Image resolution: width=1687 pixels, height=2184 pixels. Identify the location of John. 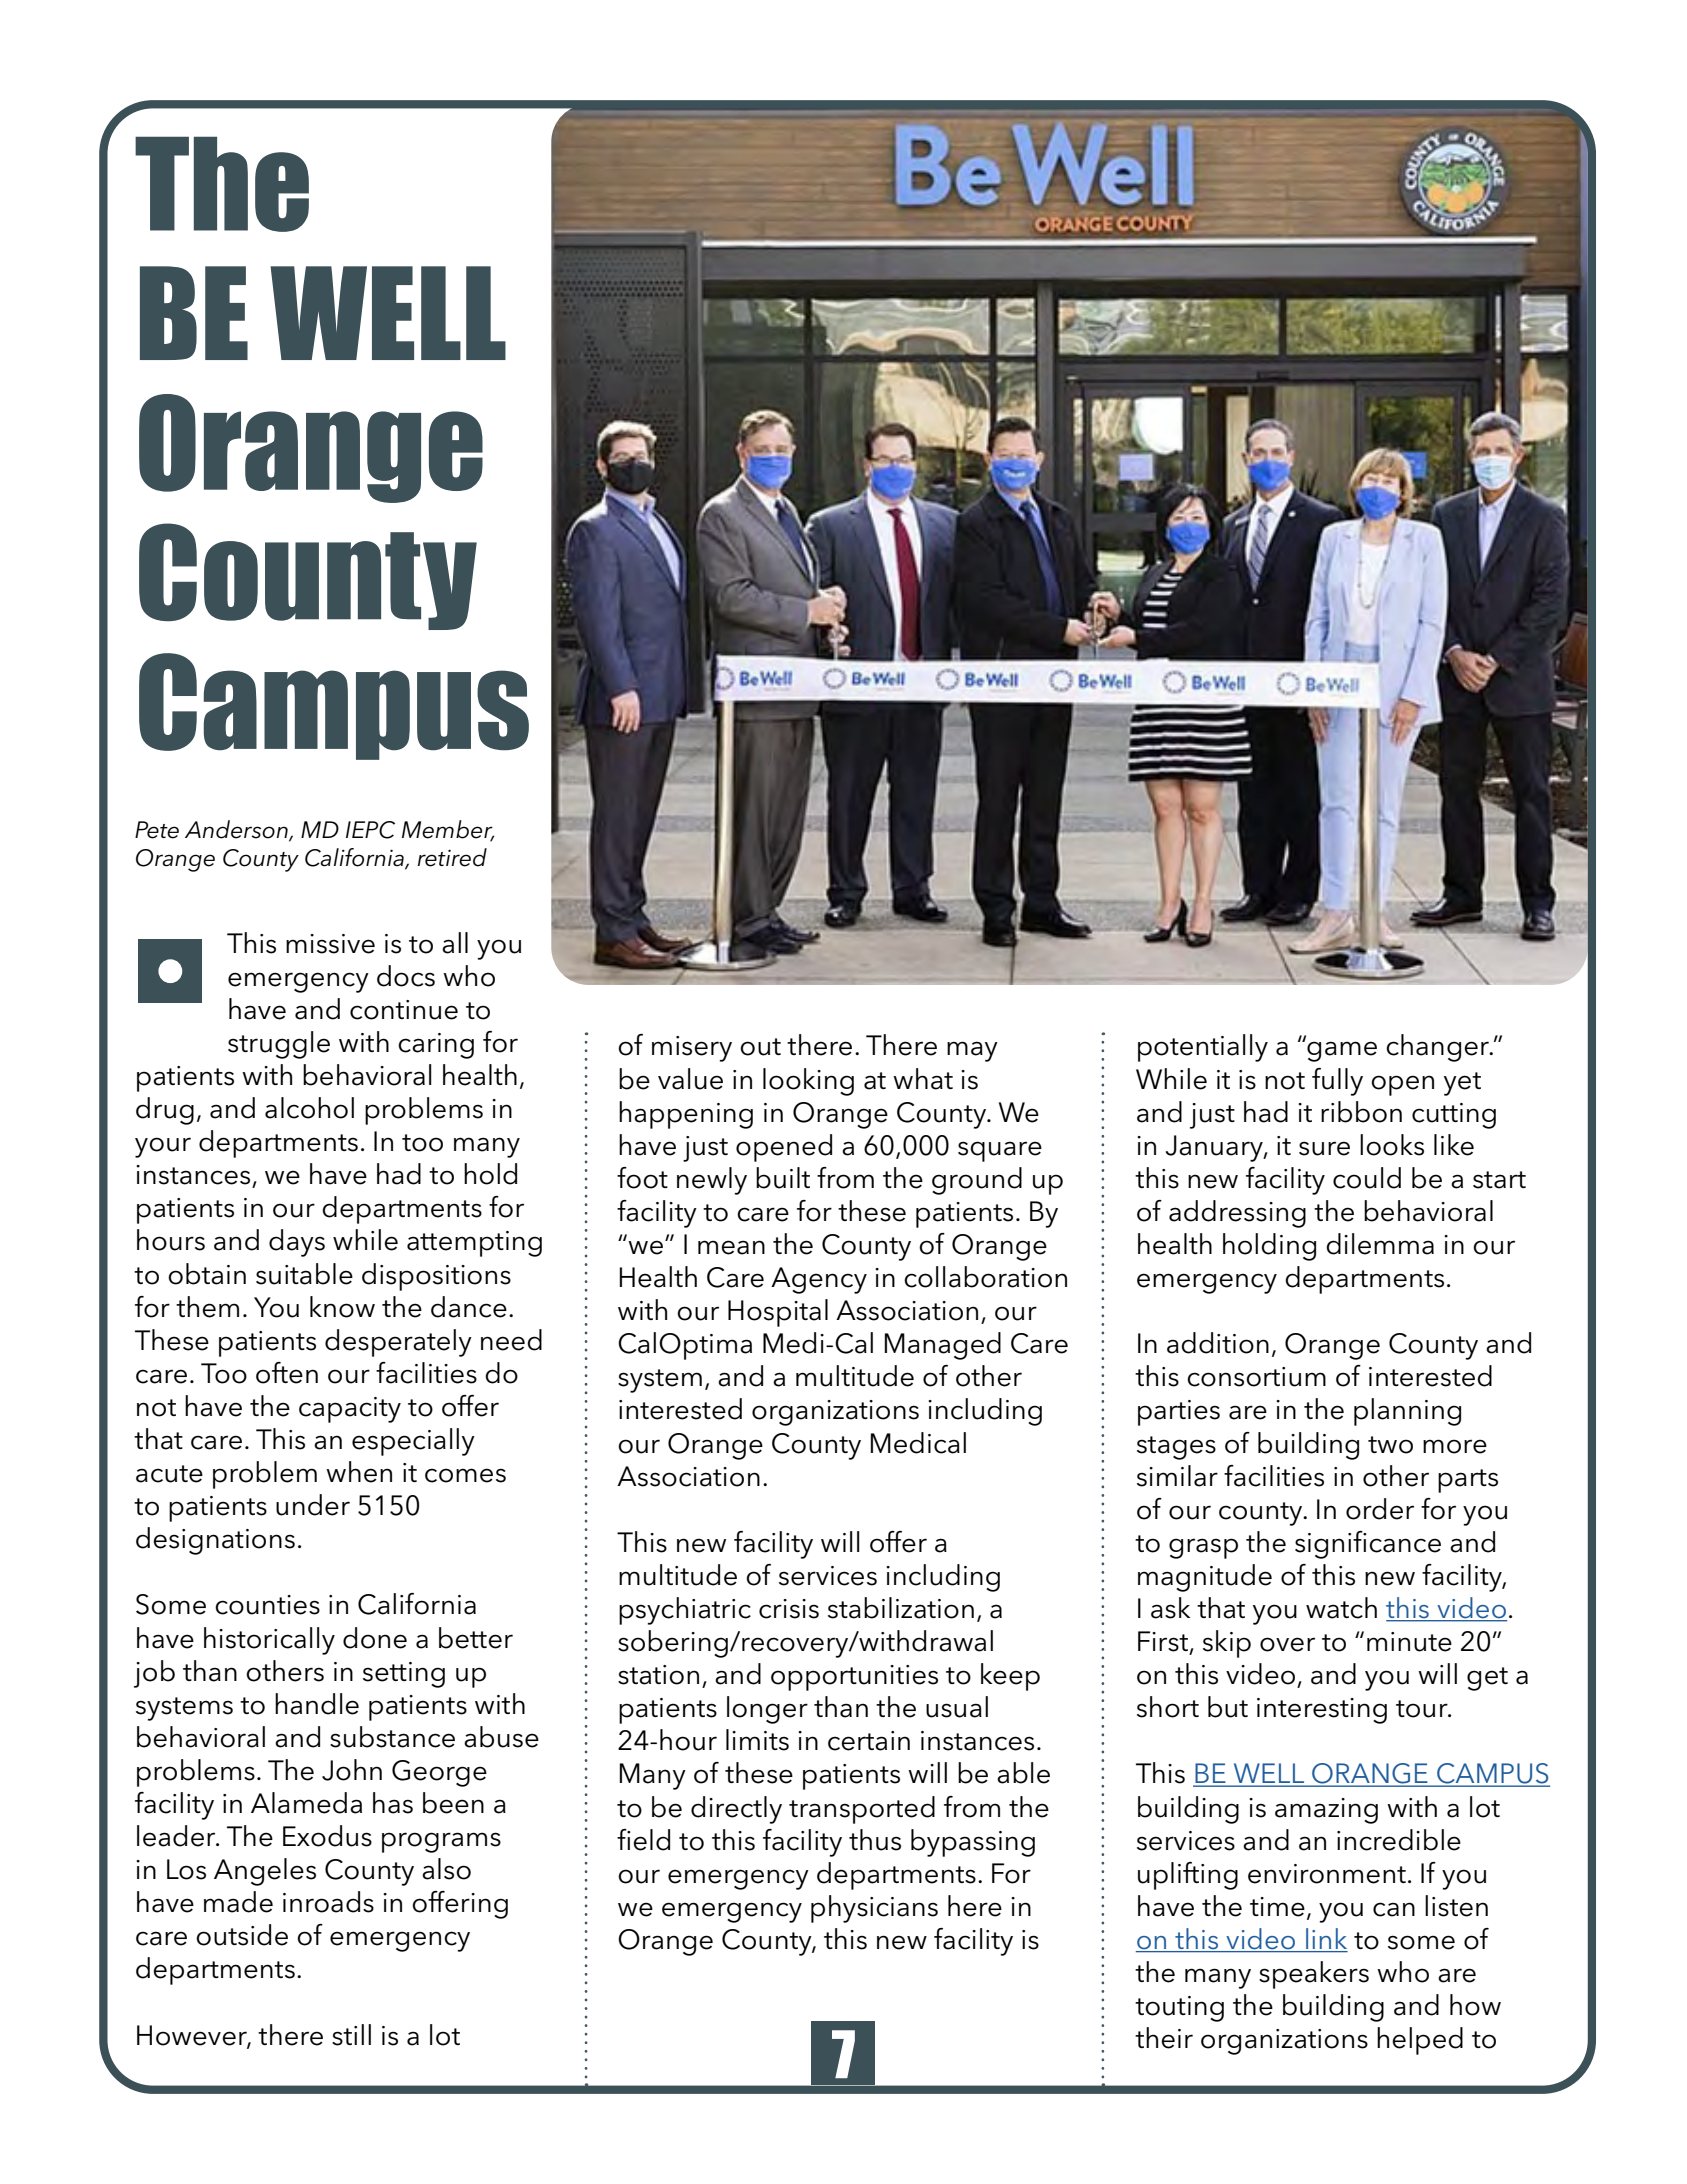
(352, 1770).
